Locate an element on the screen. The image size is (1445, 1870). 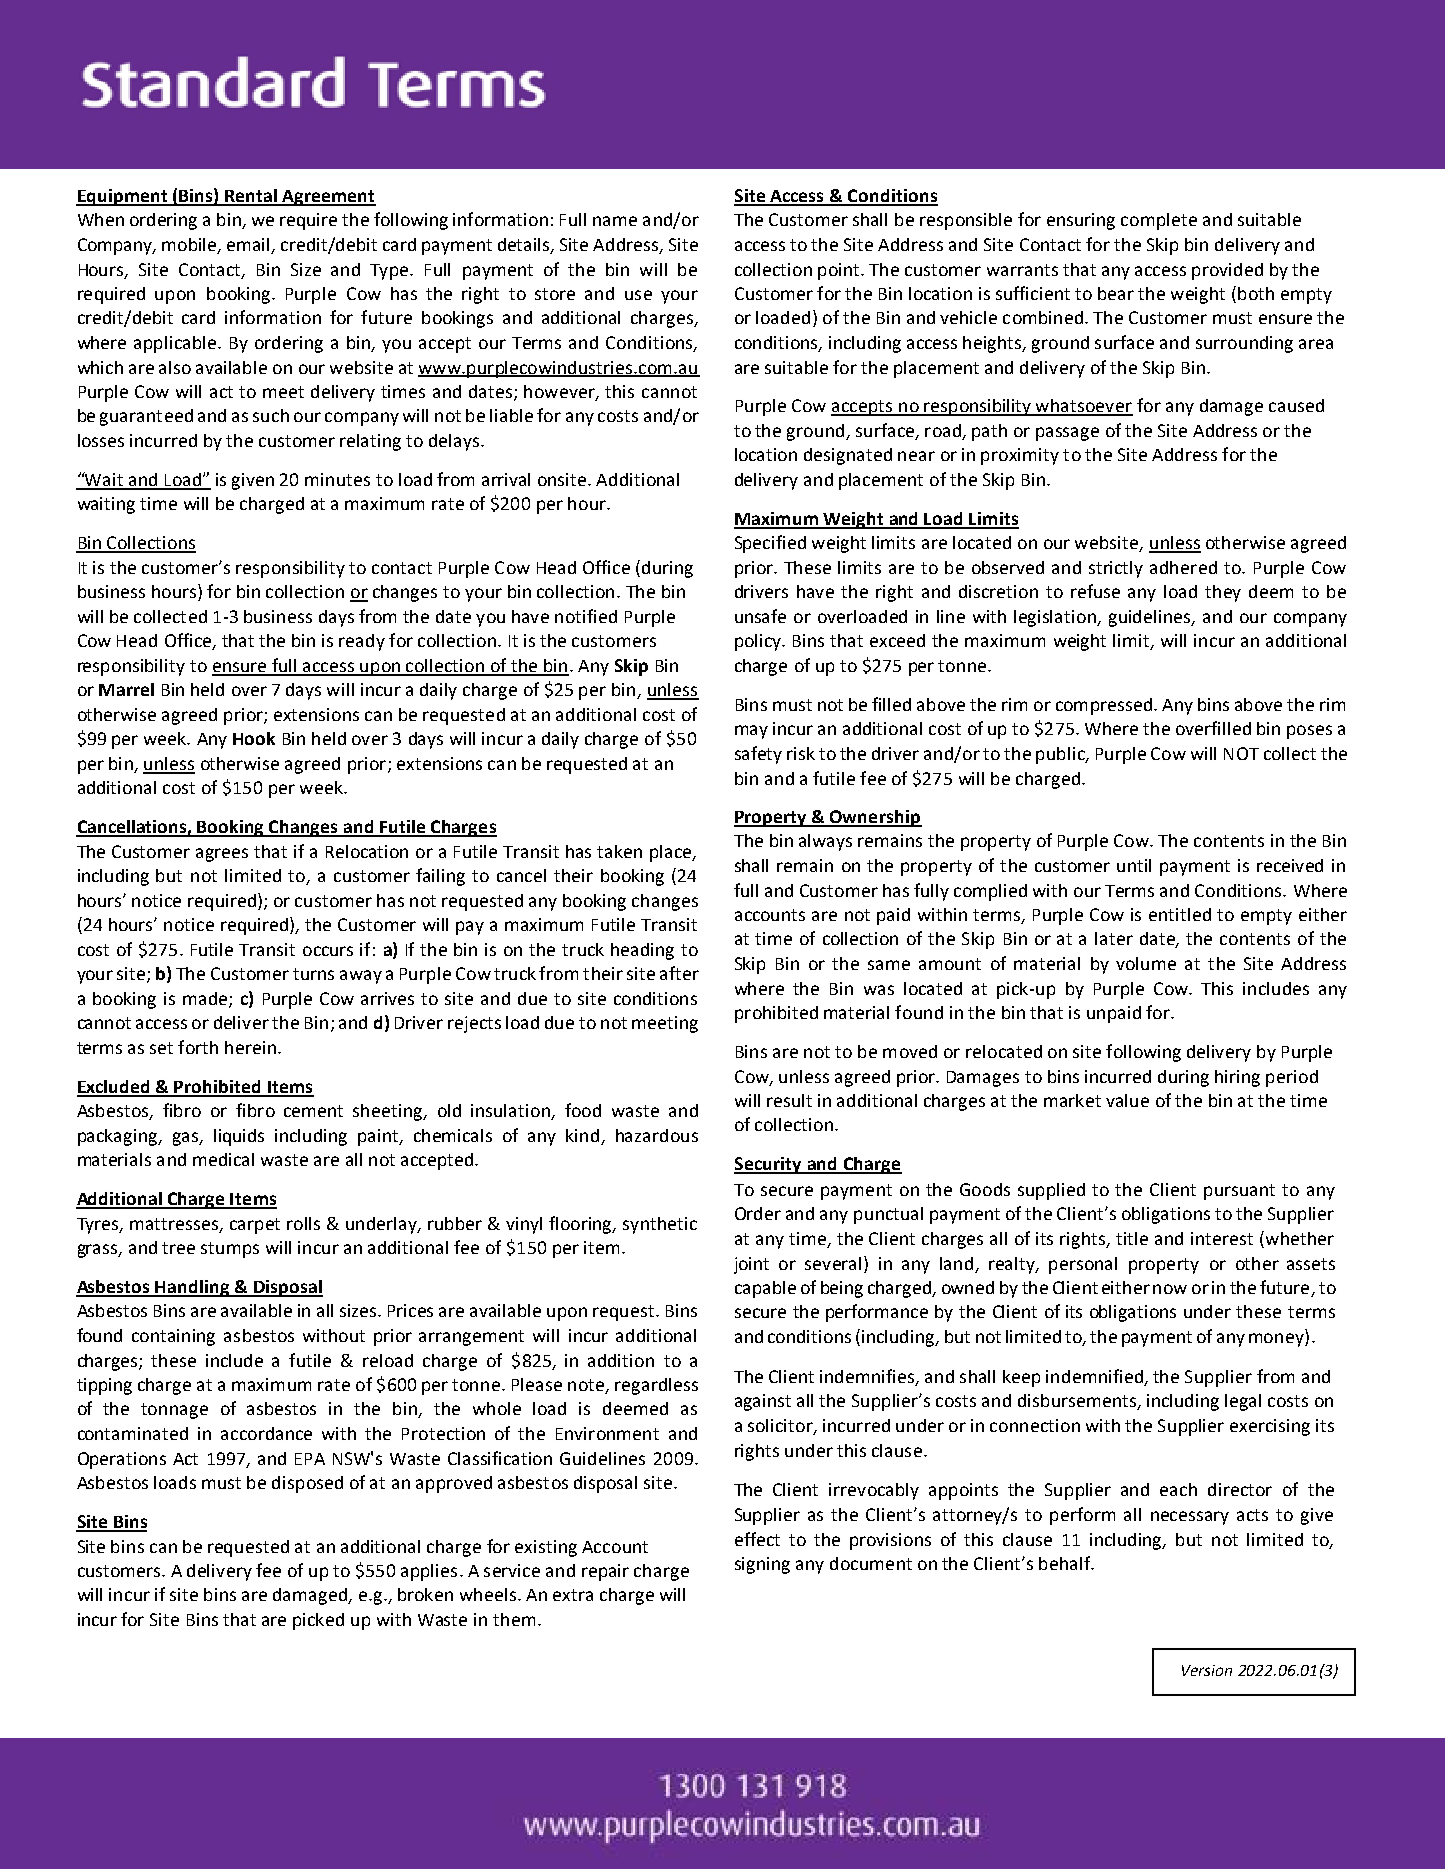
name is located at coordinates (615, 221).
